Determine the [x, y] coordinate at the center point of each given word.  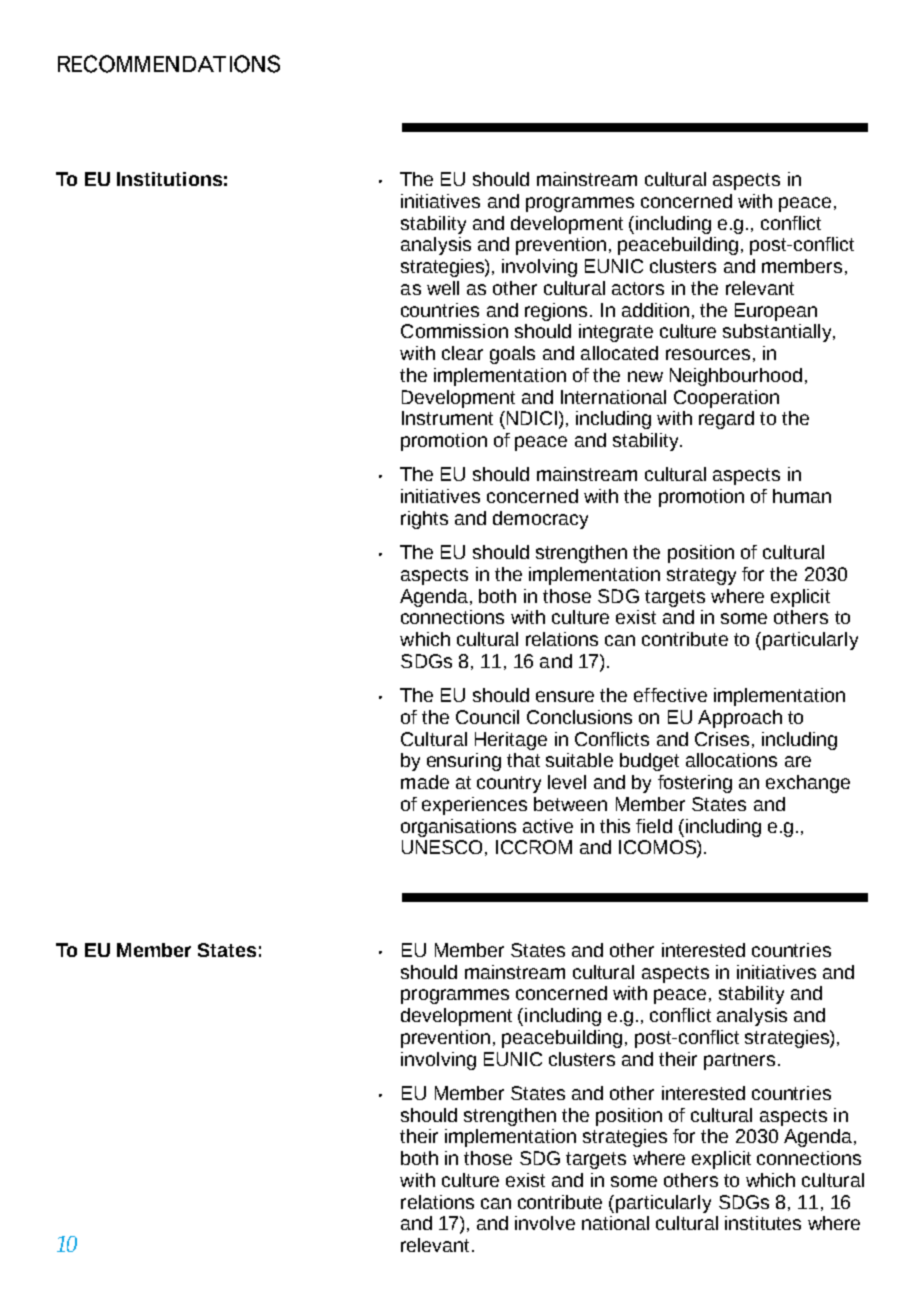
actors [638, 288]
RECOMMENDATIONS [169, 64]
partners [739, 1061]
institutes [763, 1223]
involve [545, 1223]
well [443, 288]
